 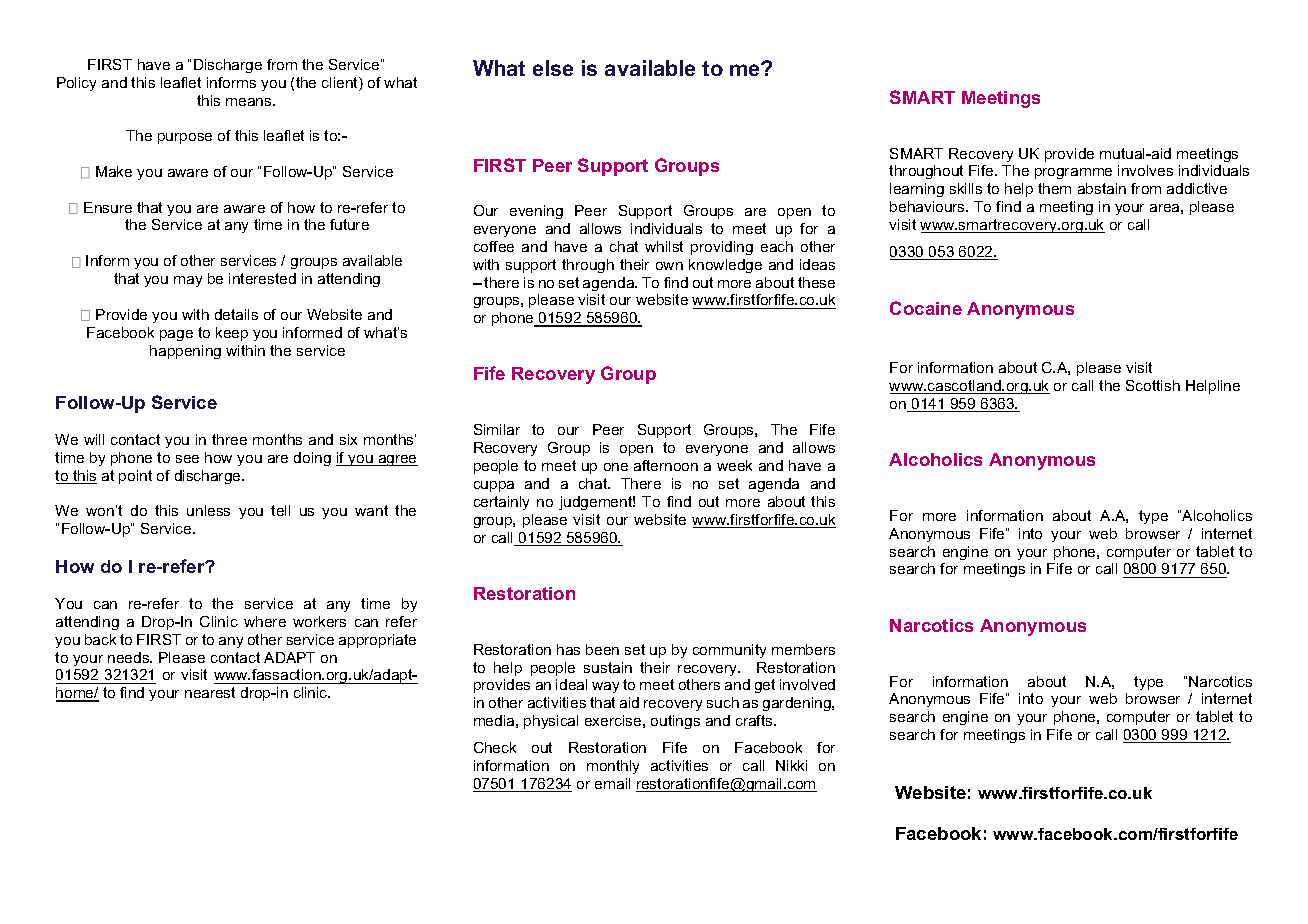 What do you see at coordinates (250, 102) in the document?
I see `means` at bounding box center [250, 102].
